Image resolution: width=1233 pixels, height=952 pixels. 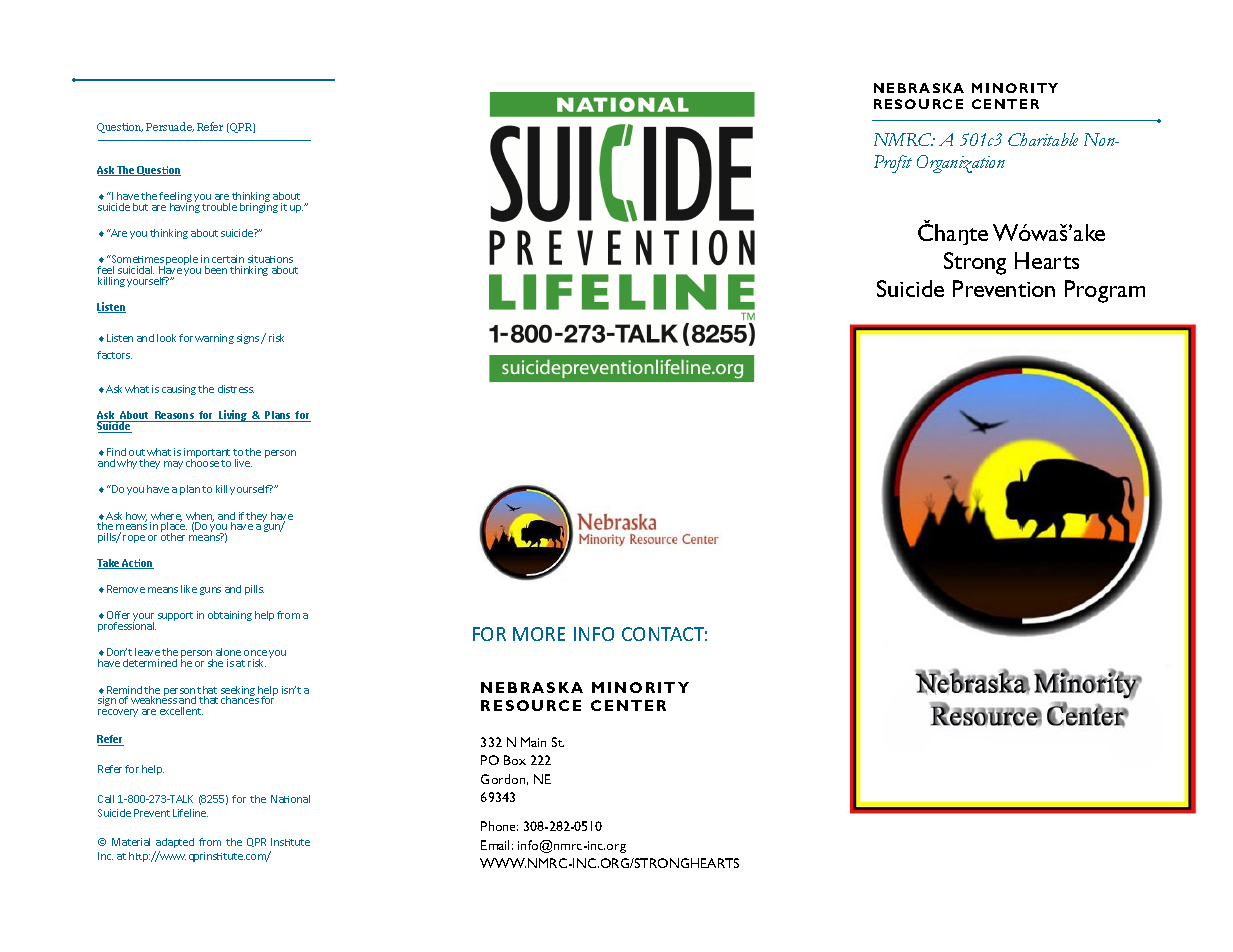 What do you see at coordinates (515, 760) in the document?
I see `Box` at bounding box center [515, 760].
